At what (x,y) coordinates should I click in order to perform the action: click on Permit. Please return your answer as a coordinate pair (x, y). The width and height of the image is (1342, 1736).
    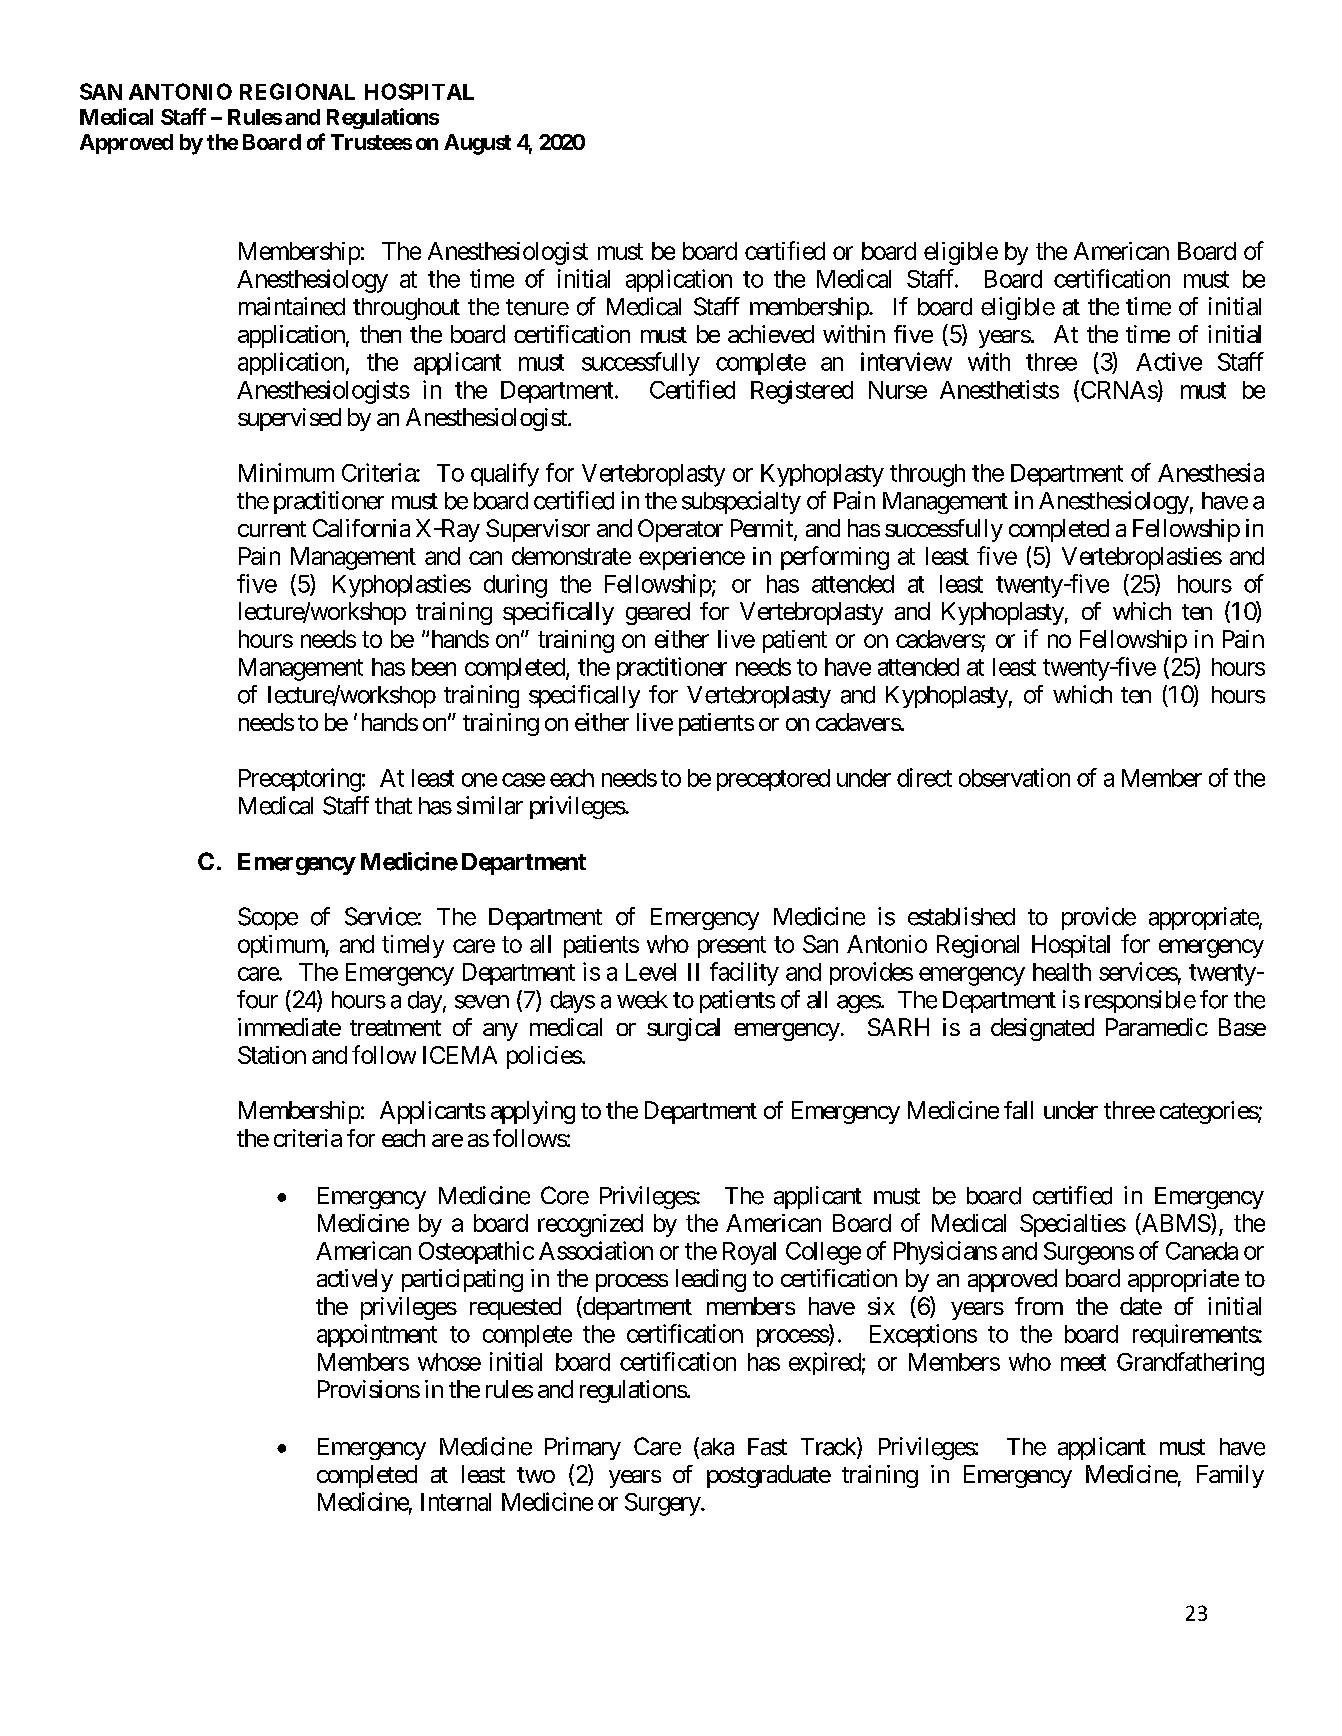
    Looking at the image, I should click on (763, 529).
